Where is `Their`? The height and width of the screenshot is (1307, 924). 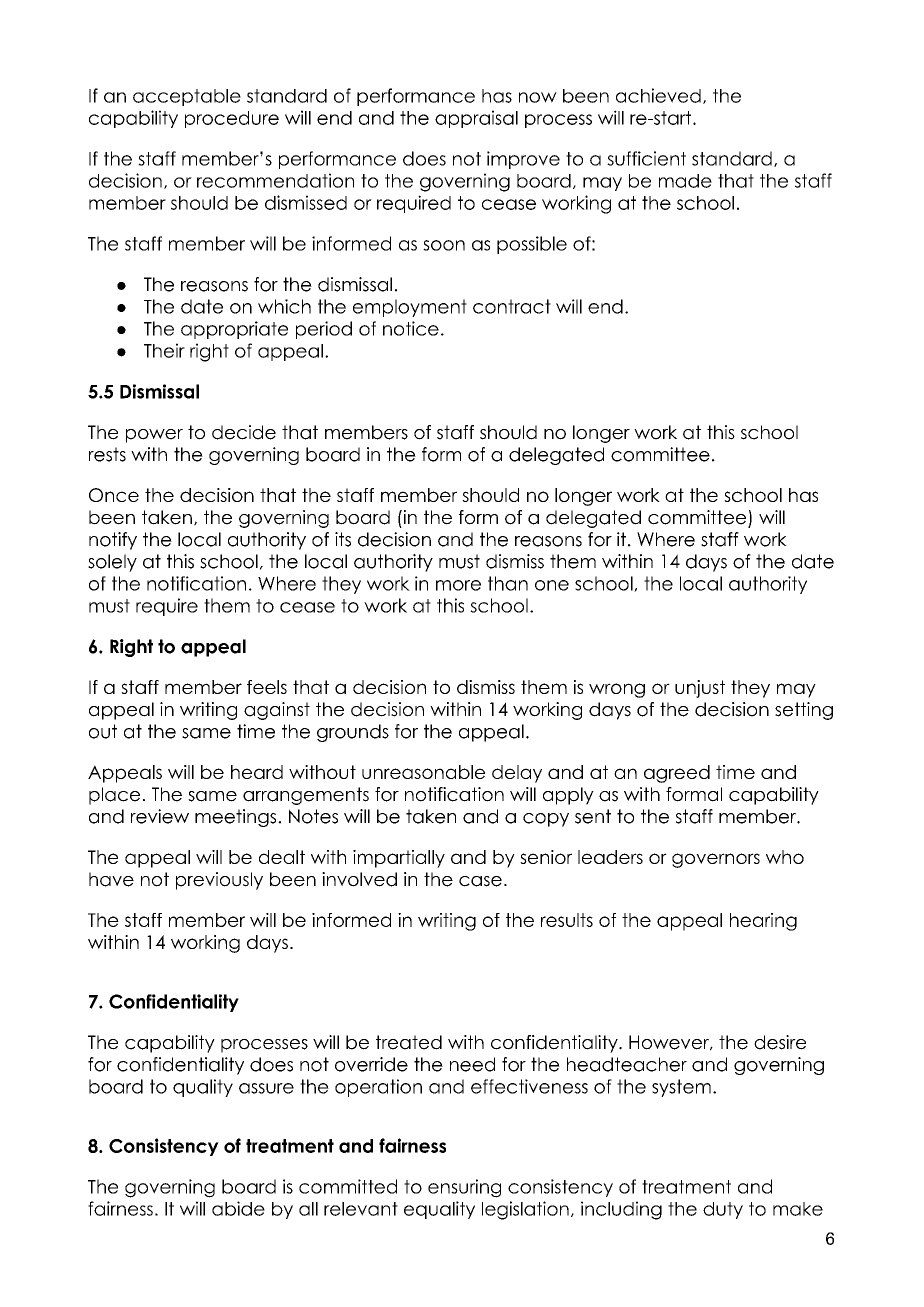 Their is located at coordinates (164, 350).
